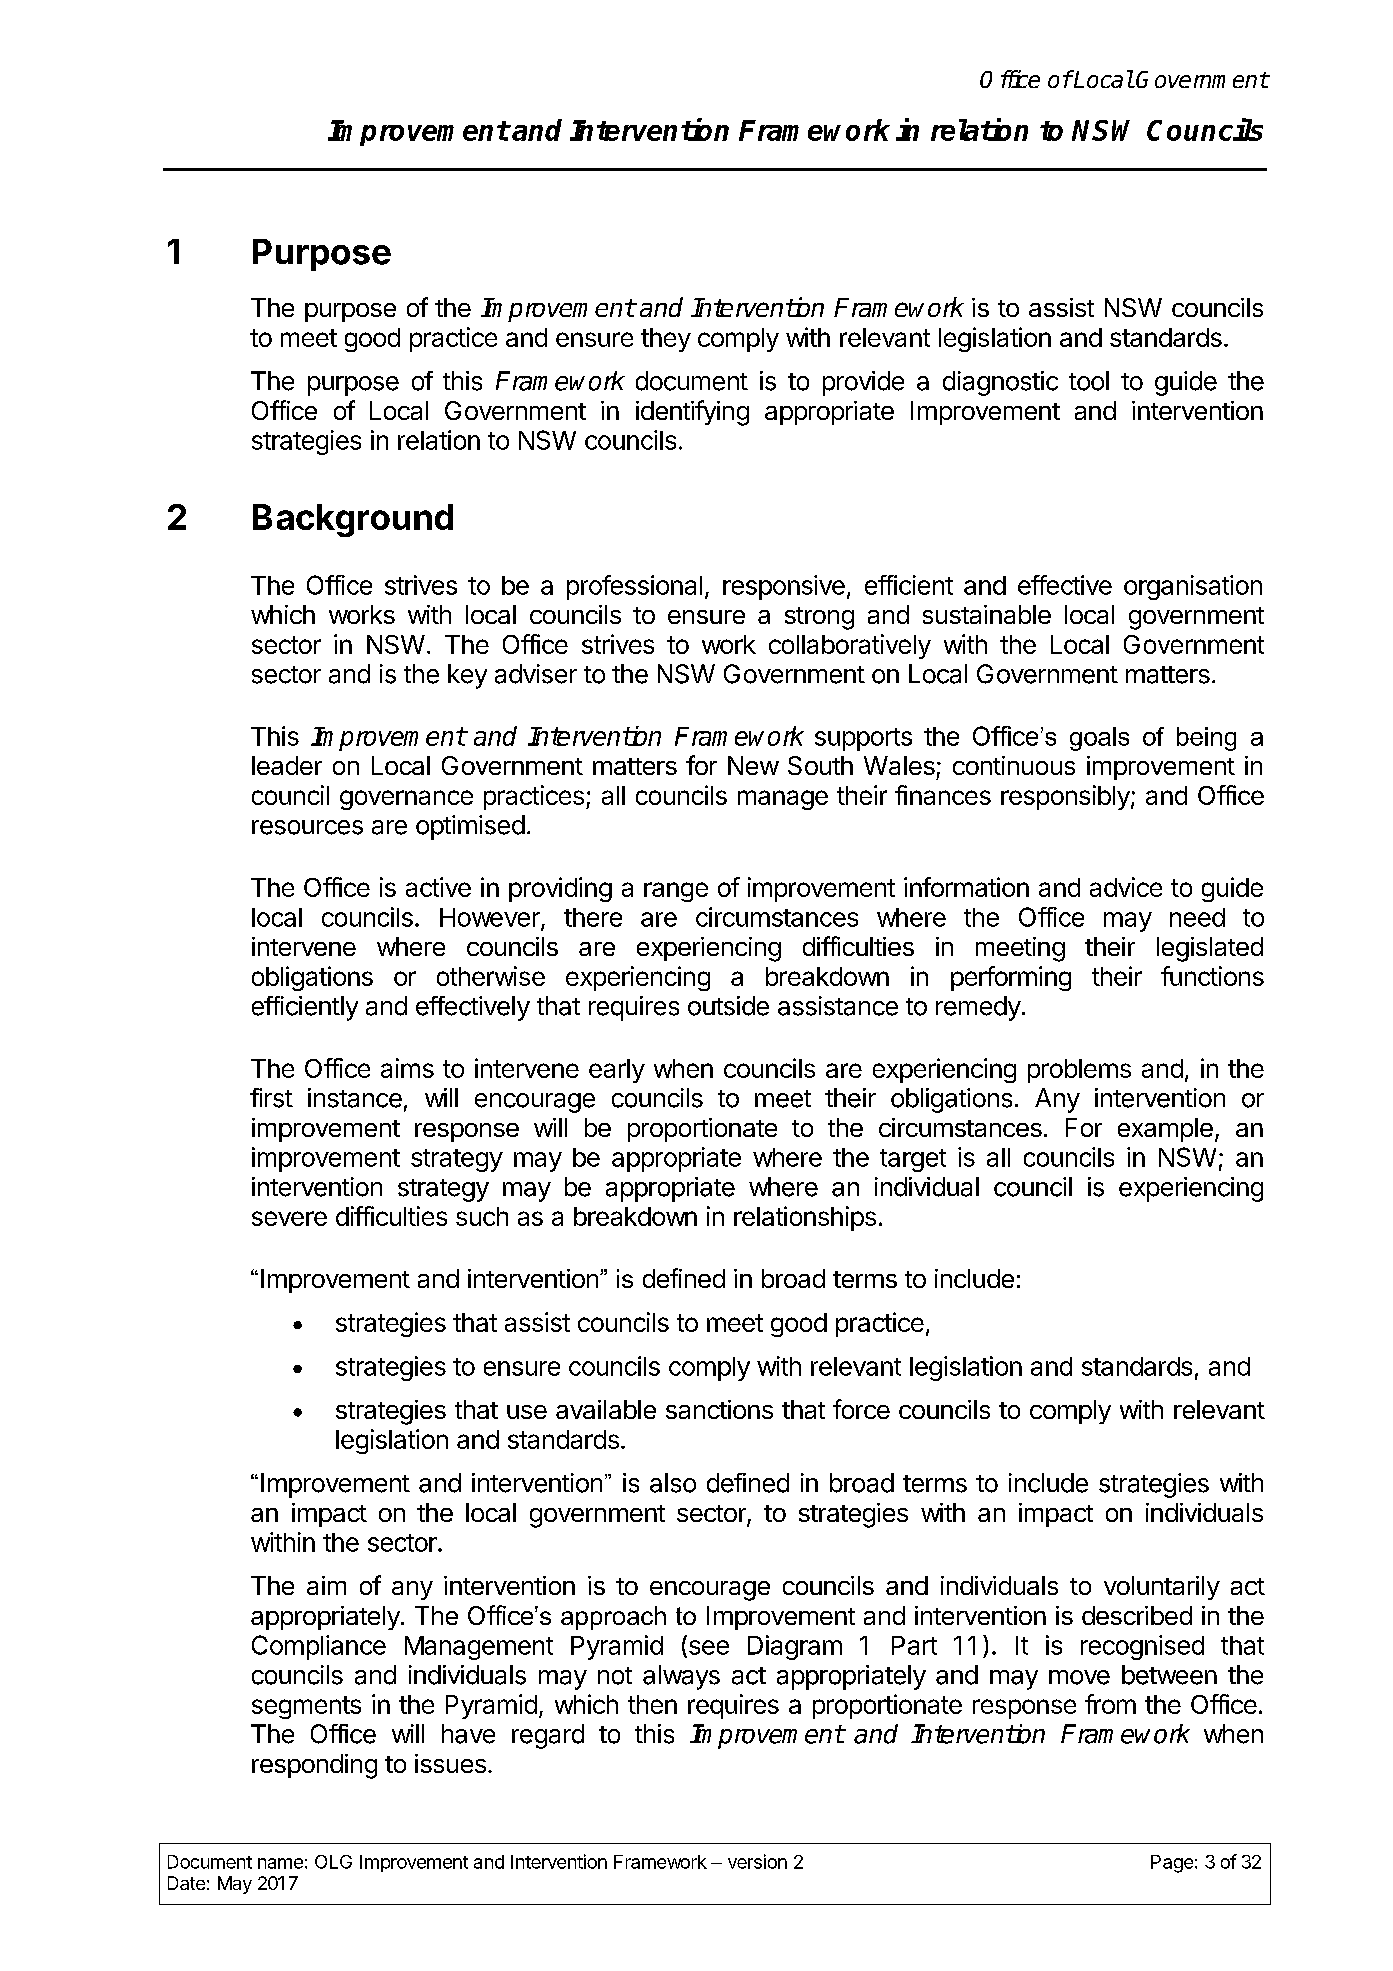 The width and height of the document is (1393, 1971). What do you see at coordinates (1089, 381) in the document?
I see `tool` at bounding box center [1089, 381].
